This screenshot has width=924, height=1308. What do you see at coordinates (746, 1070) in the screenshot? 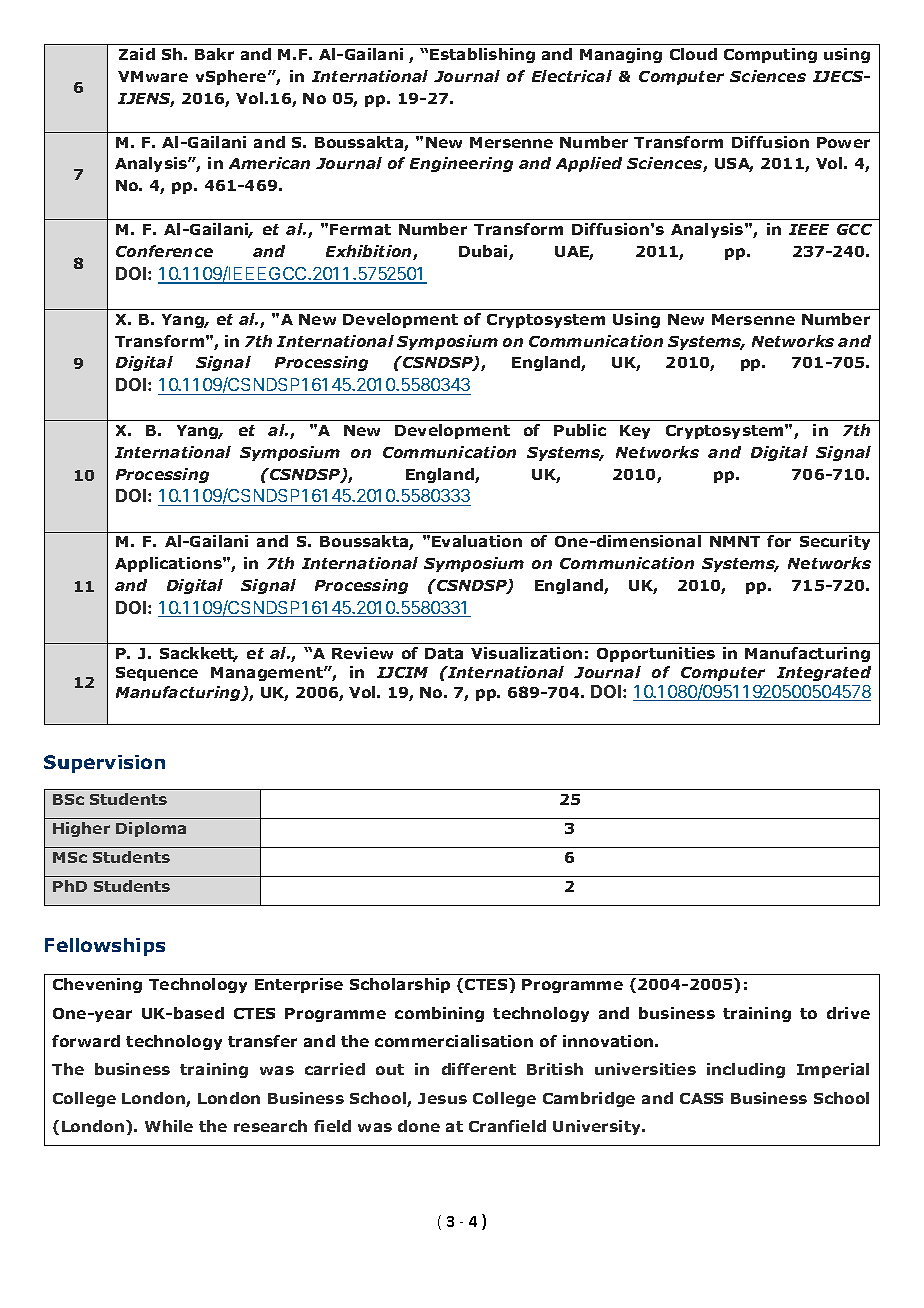
I see `including` at bounding box center [746, 1070].
